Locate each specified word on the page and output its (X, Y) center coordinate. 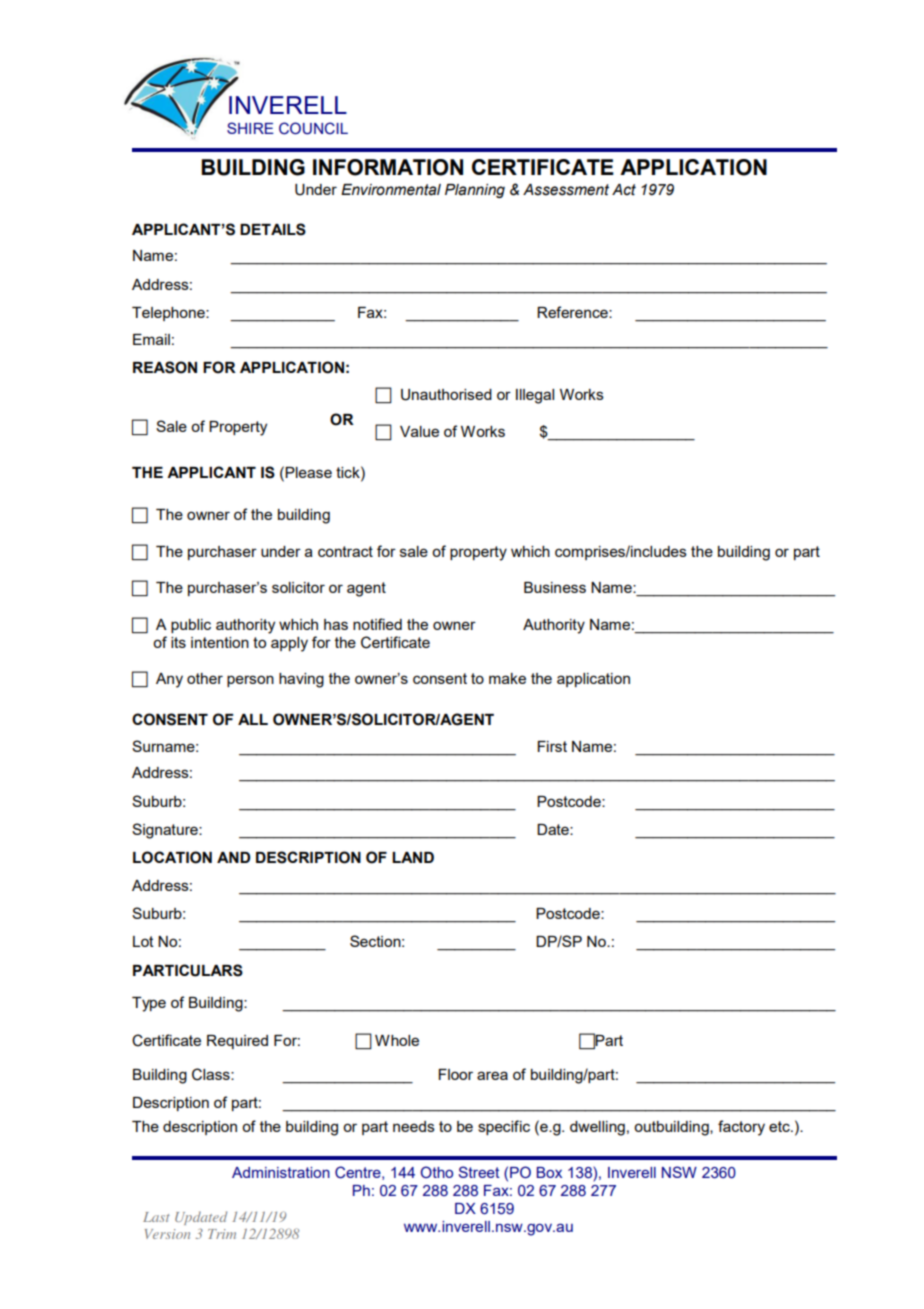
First (552, 746)
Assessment (566, 190)
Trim (222, 1234)
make (507, 678)
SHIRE (250, 128)
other (205, 678)
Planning (475, 191)
